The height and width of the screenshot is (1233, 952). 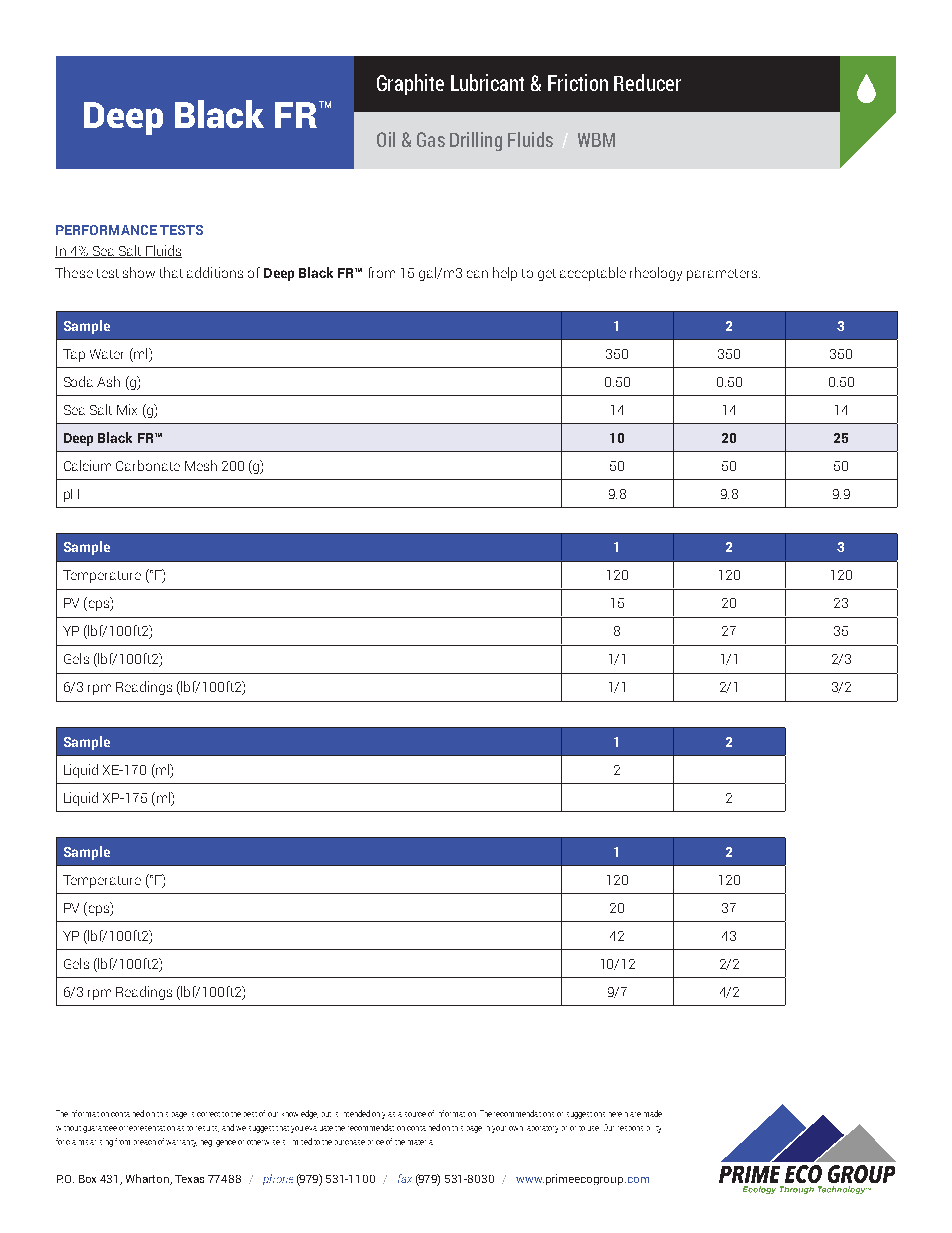 What do you see at coordinates (106, 230) in the screenshot?
I see `PERFORMANCE` at bounding box center [106, 230].
